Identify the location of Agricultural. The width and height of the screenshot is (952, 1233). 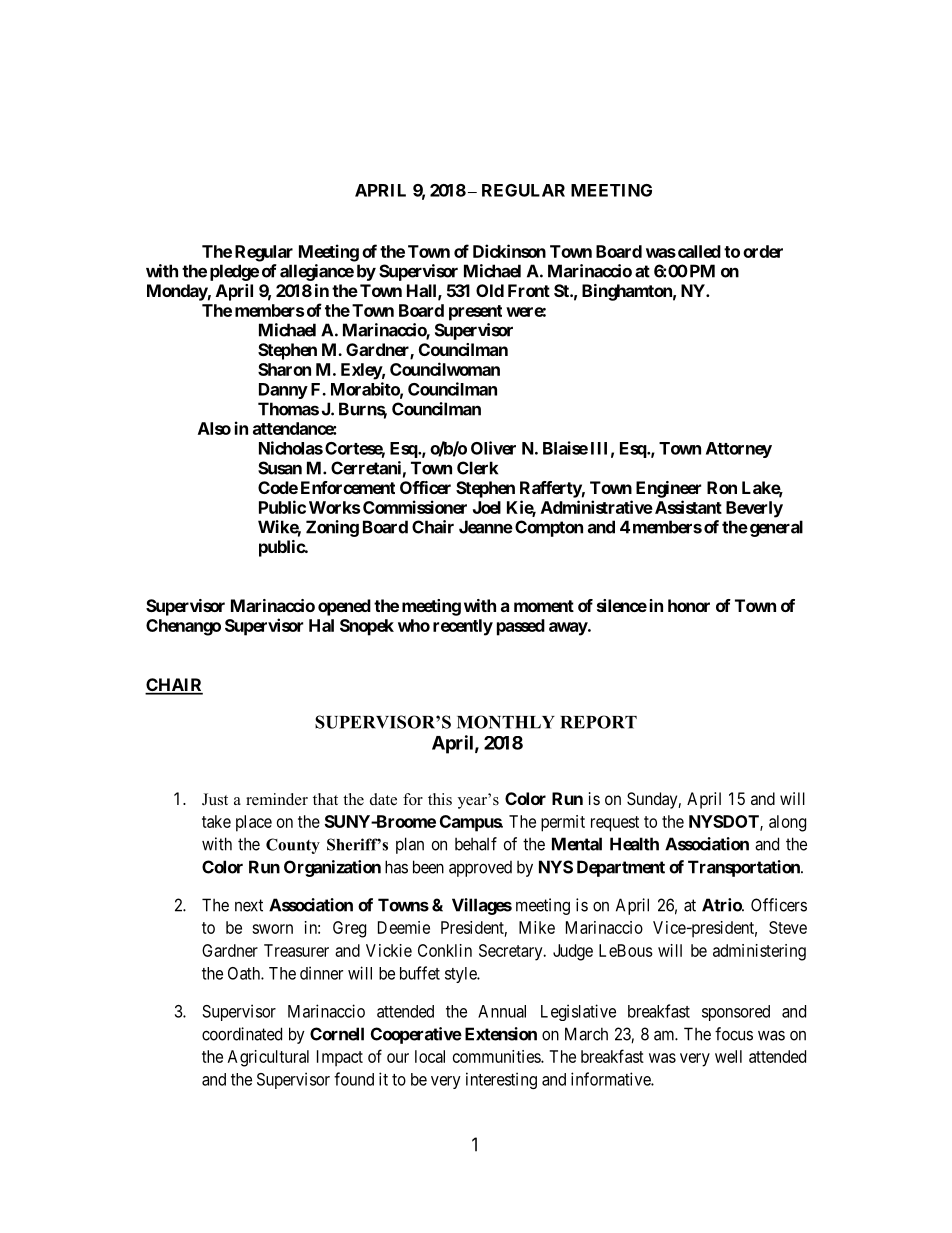
(268, 1058).
